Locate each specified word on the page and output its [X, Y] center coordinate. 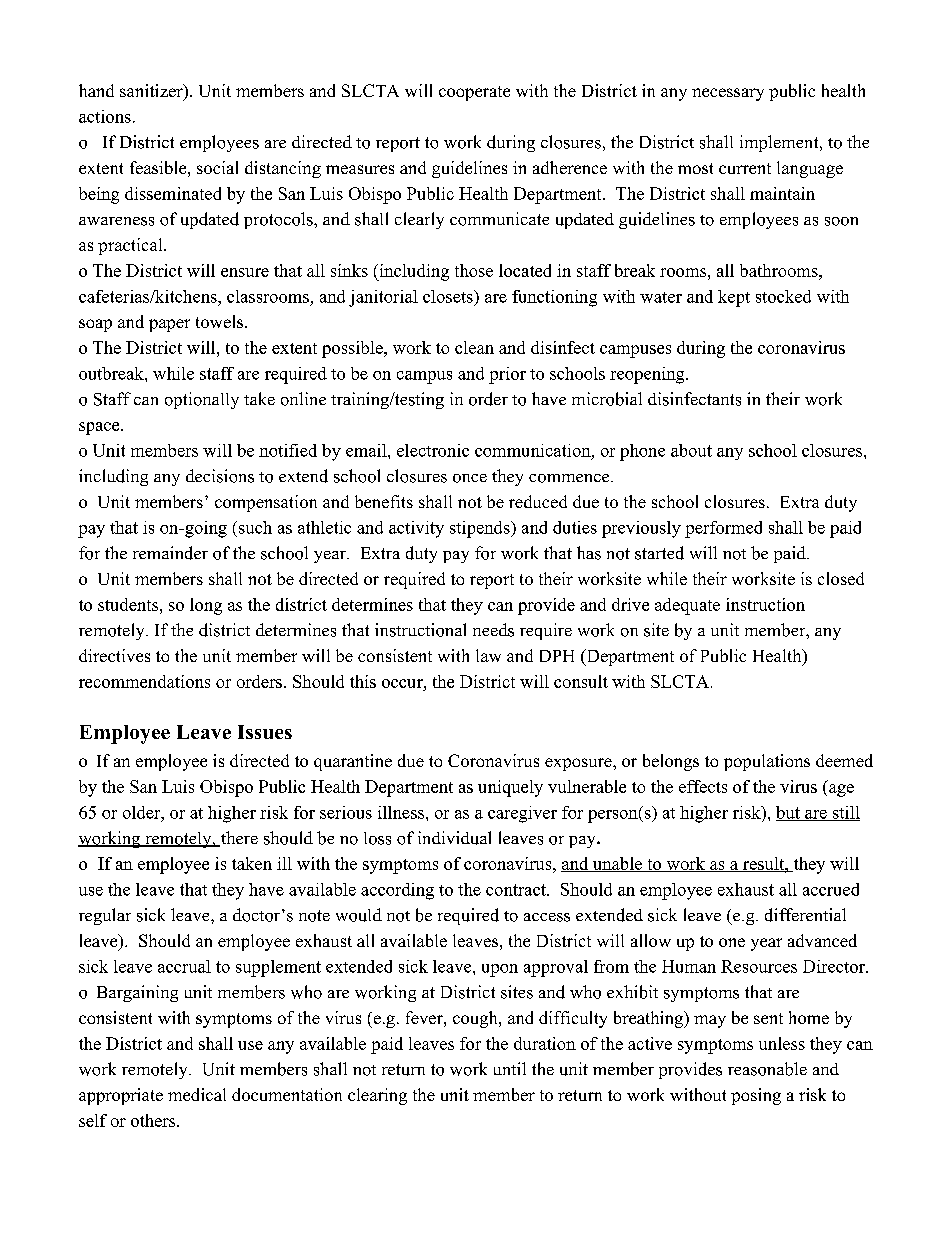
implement [779, 143]
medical [197, 1094]
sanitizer [152, 92]
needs [493, 630]
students [129, 604]
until [510, 1068]
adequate [687, 606]
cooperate [474, 93]
